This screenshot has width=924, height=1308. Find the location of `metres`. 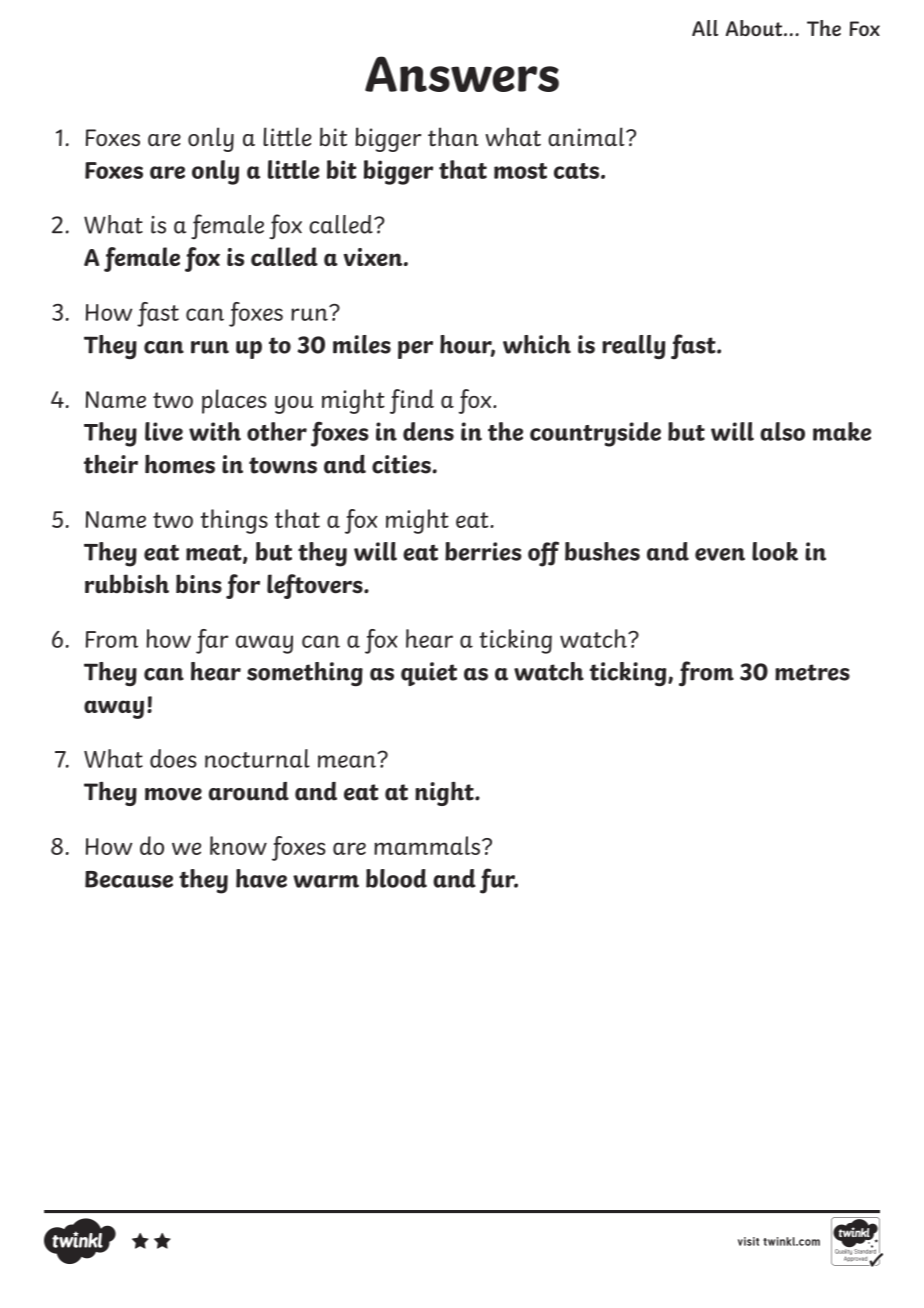

metres is located at coordinates (812, 672).
